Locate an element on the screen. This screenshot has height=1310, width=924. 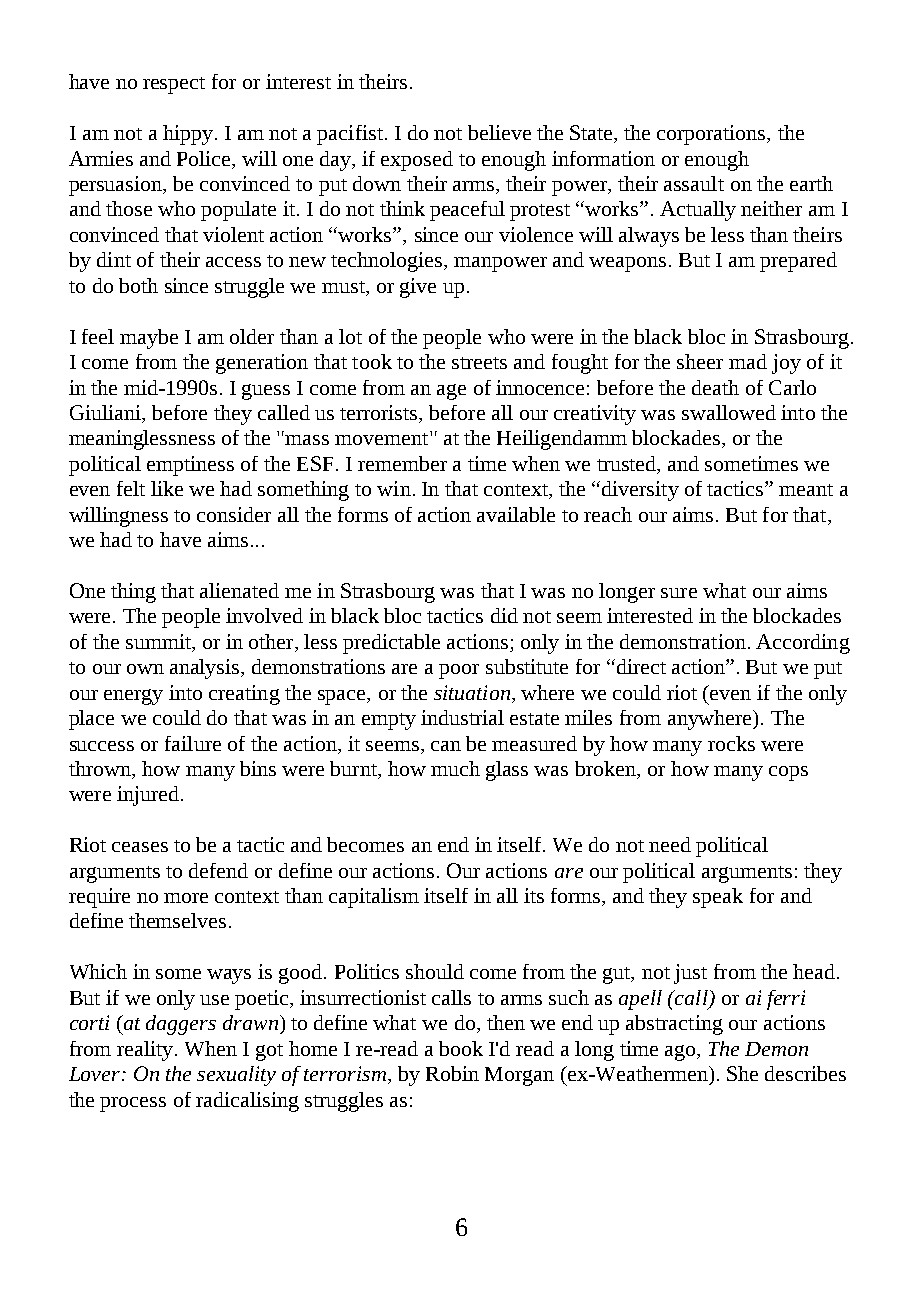
speak is located at coordinates (718, 898).
